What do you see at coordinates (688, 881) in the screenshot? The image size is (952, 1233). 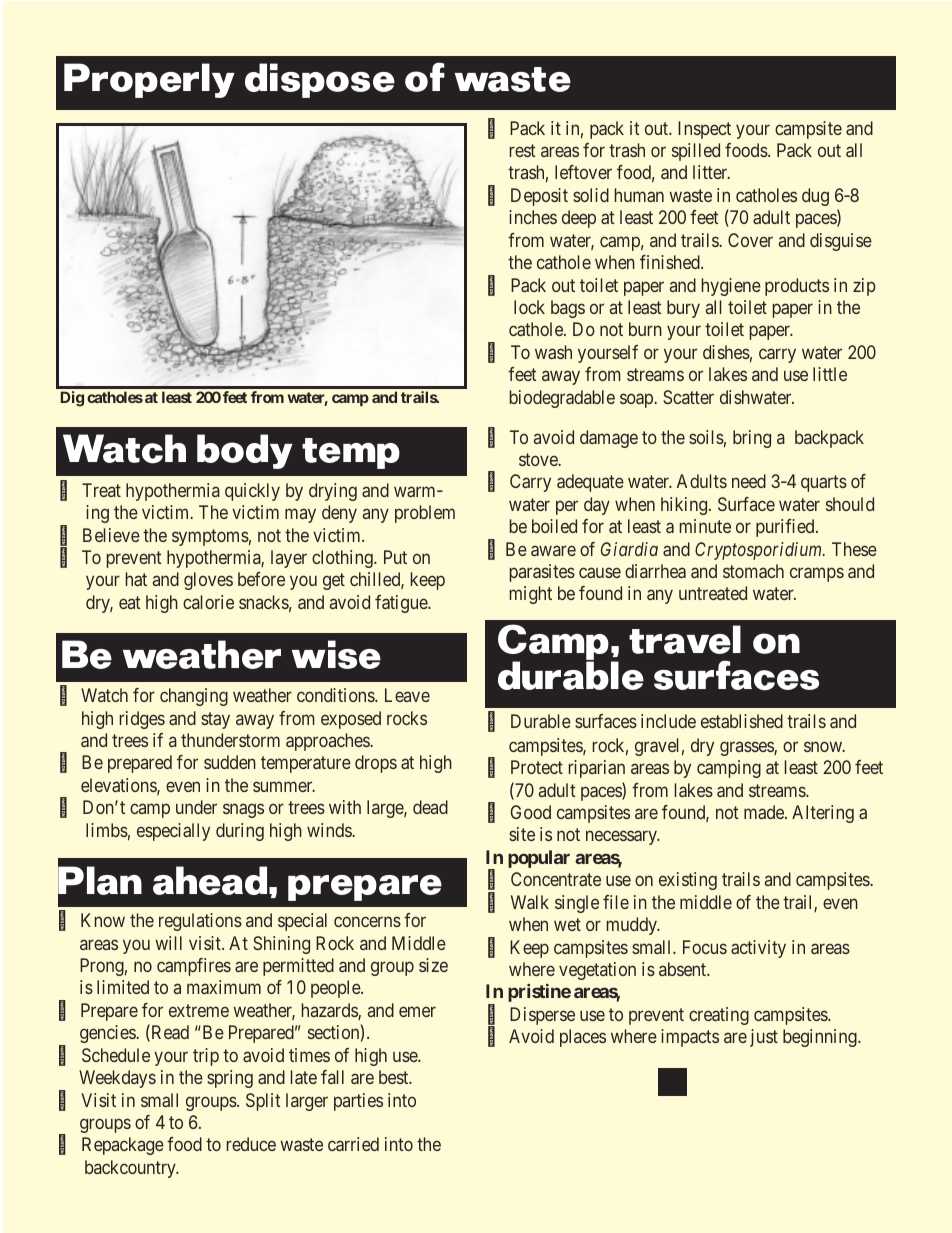 I see `existing` at bounding box center [688, 881].
